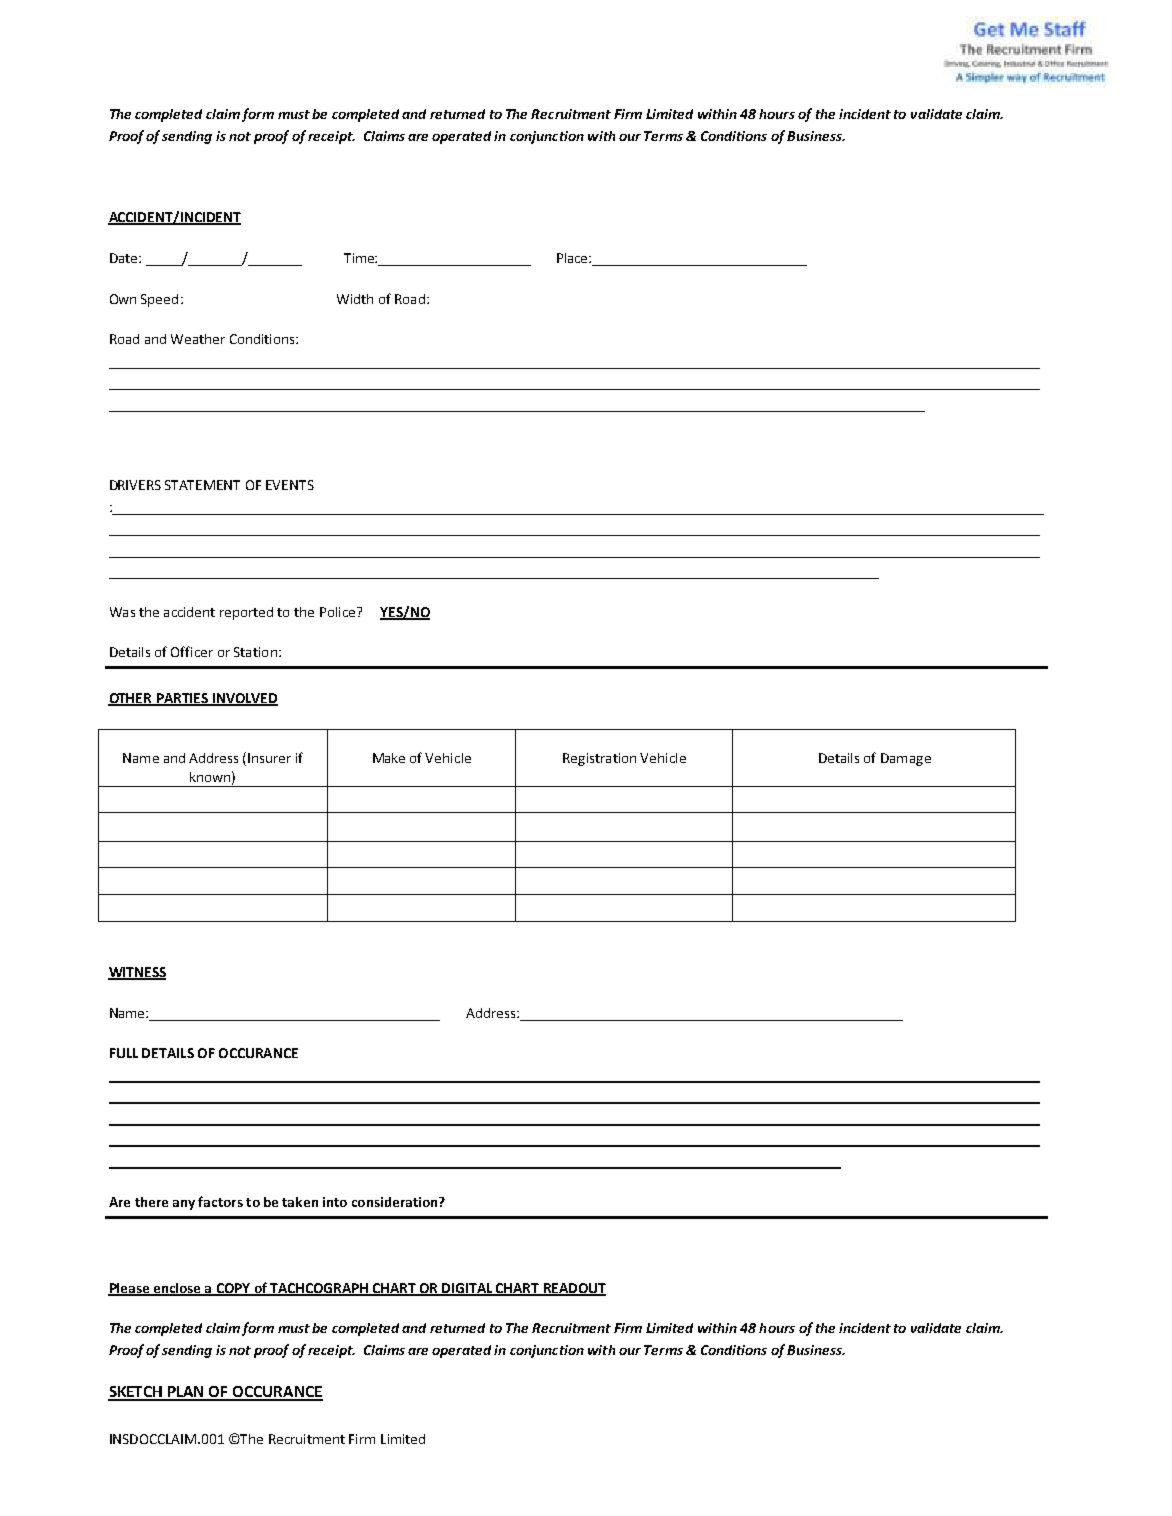  What do you see at coordinates (389, 758) in the page?
I see `Make` at bounding box center [389, 758].
